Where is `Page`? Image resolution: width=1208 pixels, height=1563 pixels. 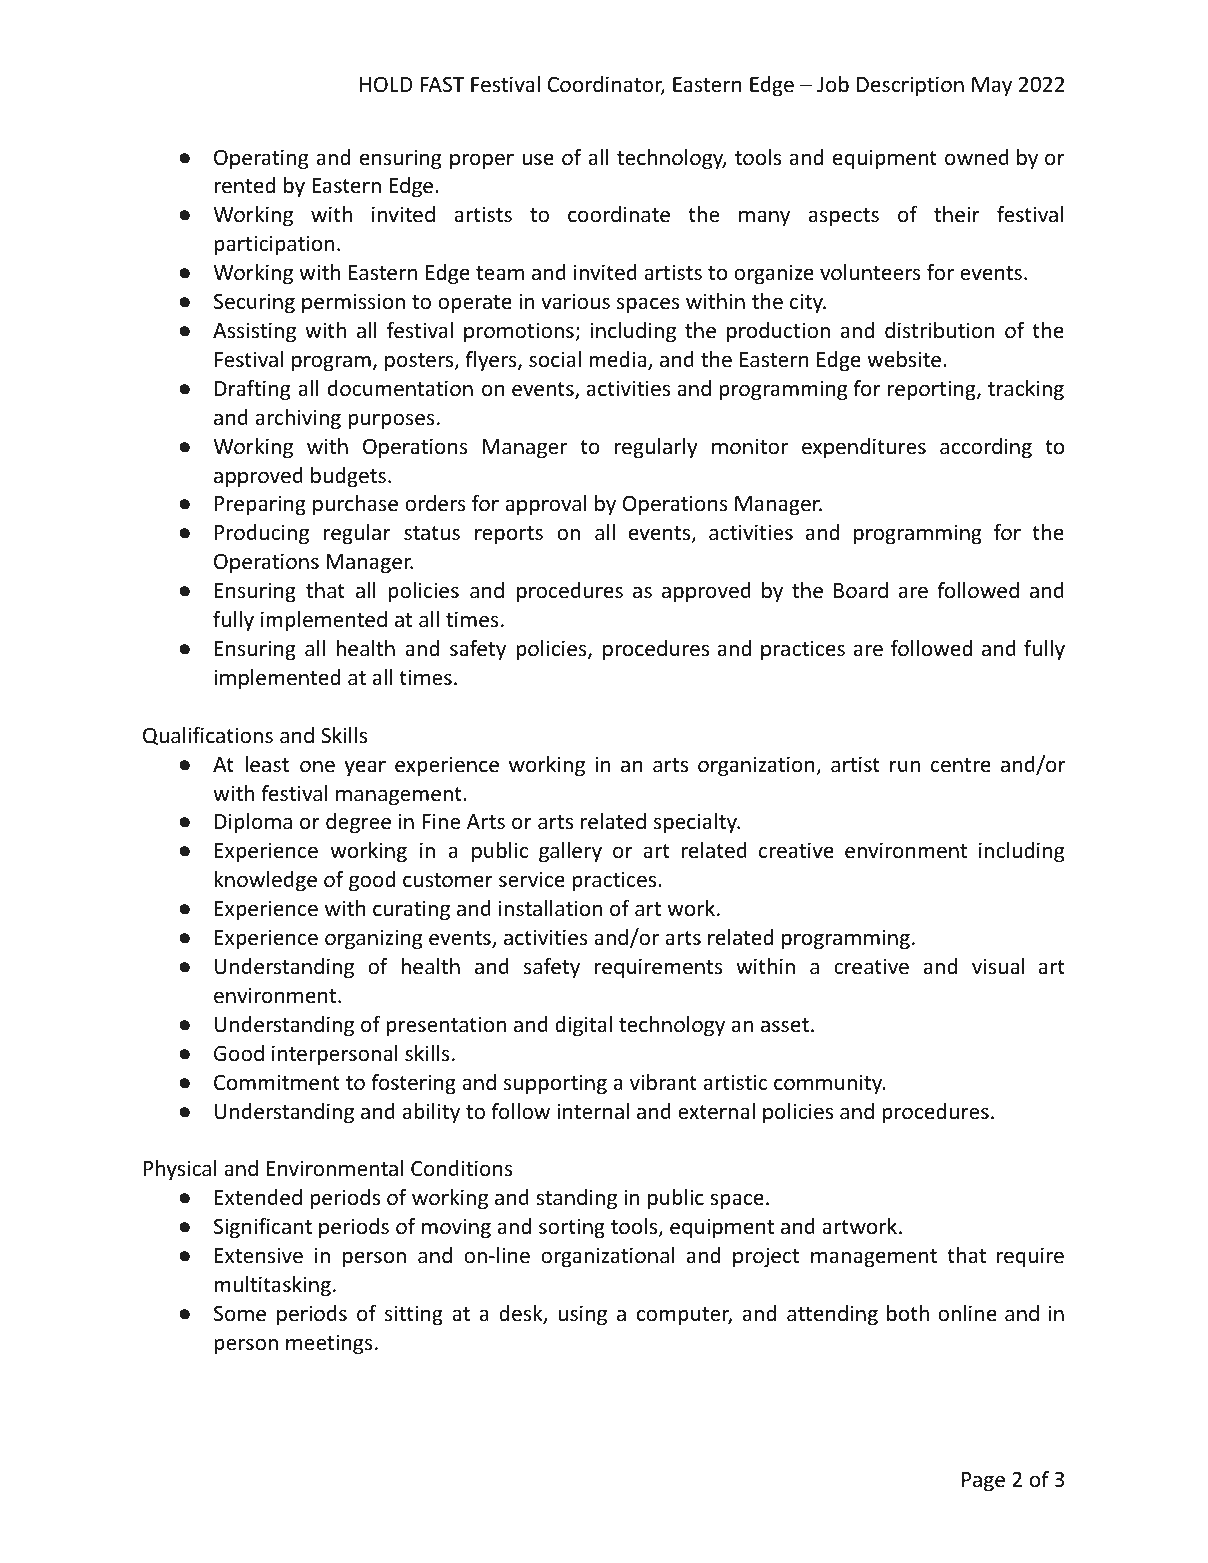
Page is located at coordinates (983, 1482).
